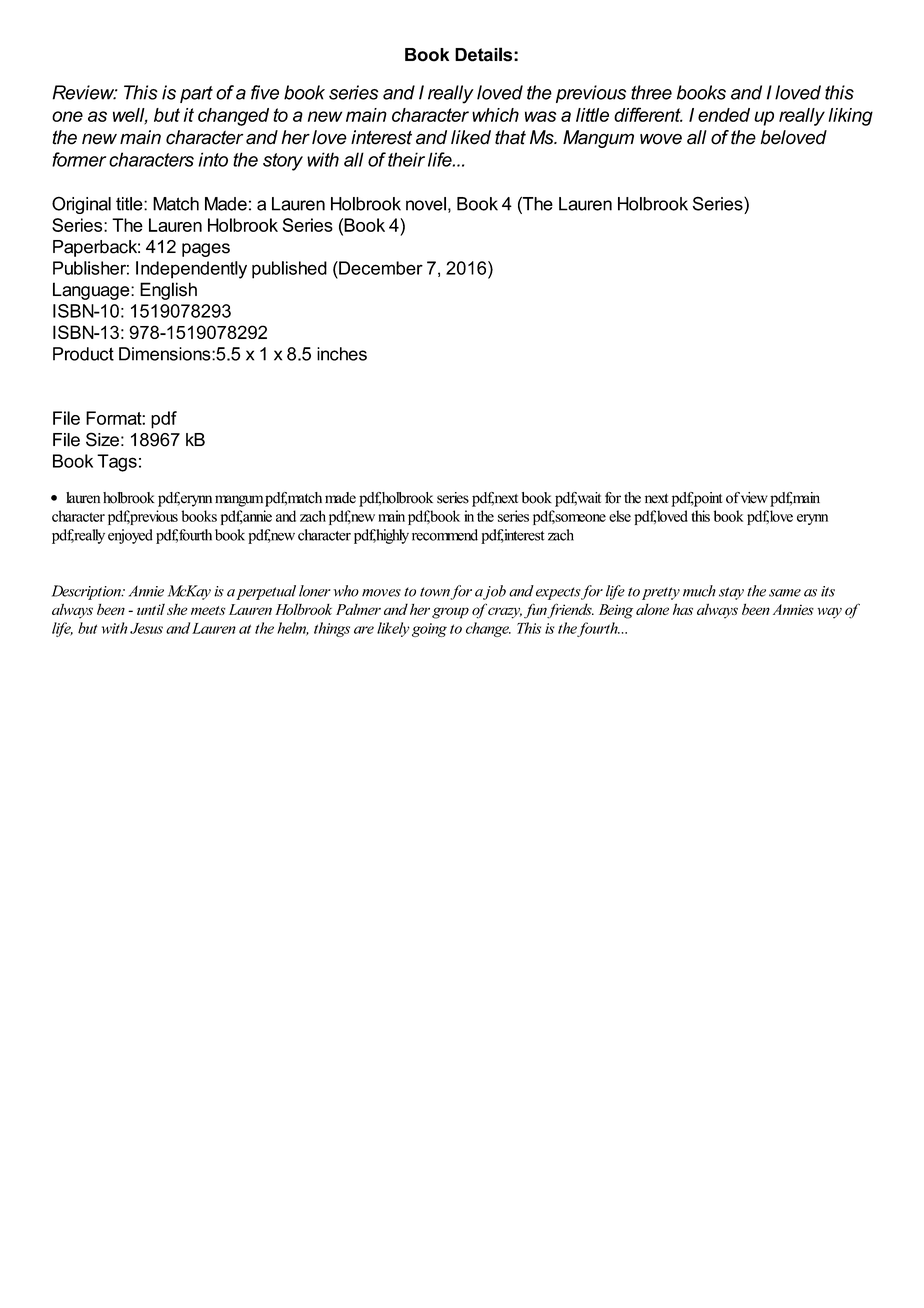  Describe the element at coordinates (450, 613) in the screenshot. I see `group` at that location.
